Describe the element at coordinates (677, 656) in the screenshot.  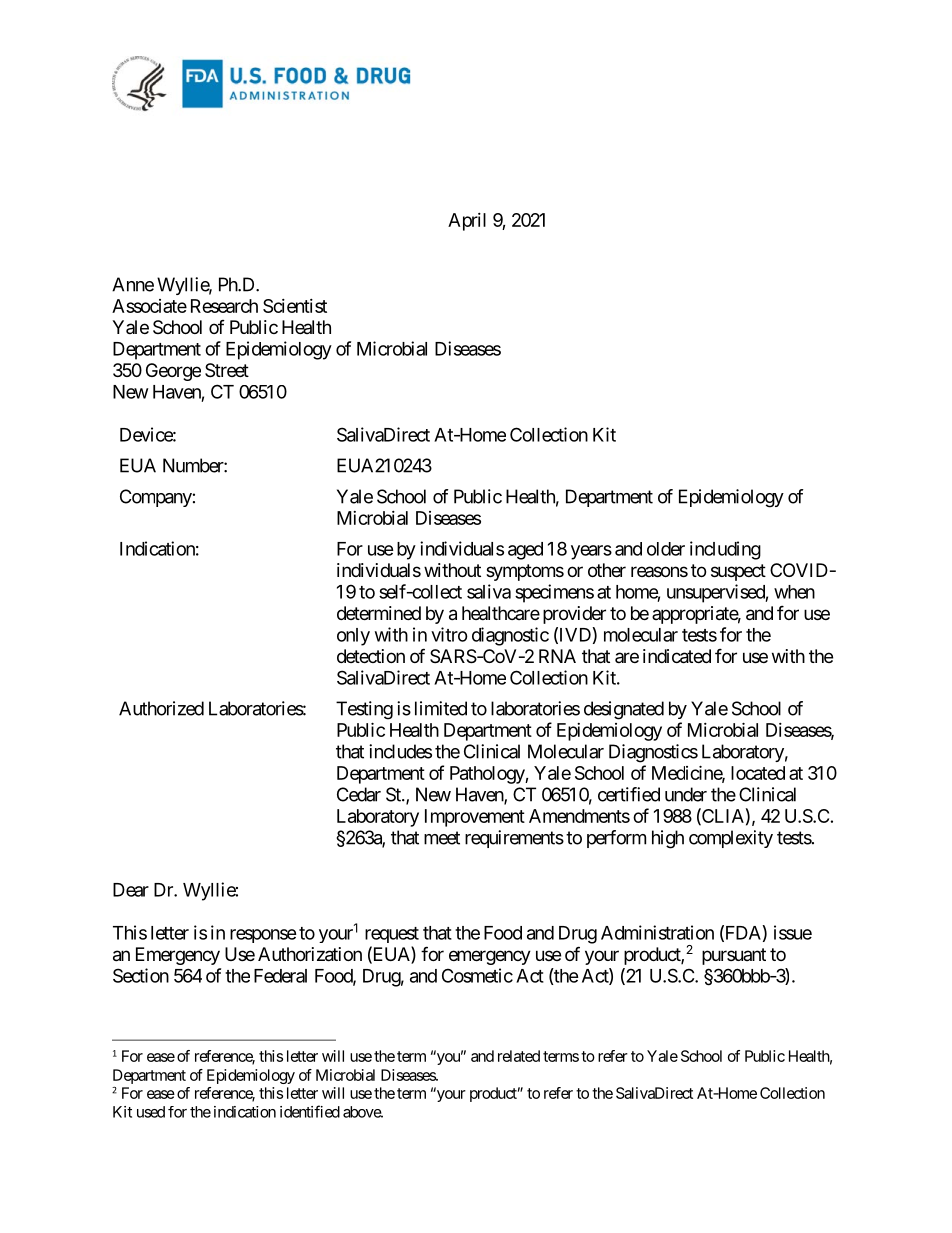
I see `indicated` at that location.
